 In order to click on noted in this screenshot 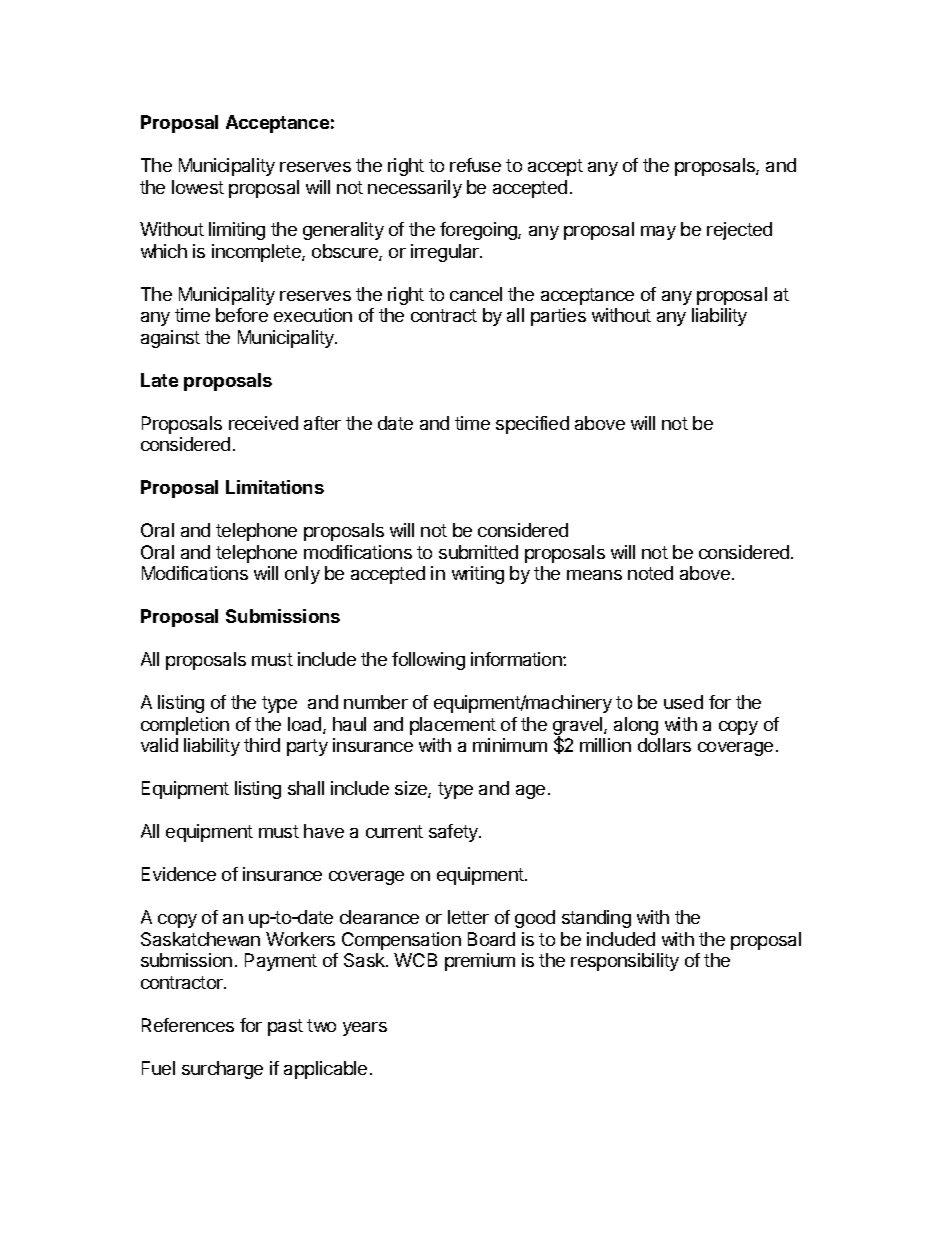, I will do `click(650, 573)`.
